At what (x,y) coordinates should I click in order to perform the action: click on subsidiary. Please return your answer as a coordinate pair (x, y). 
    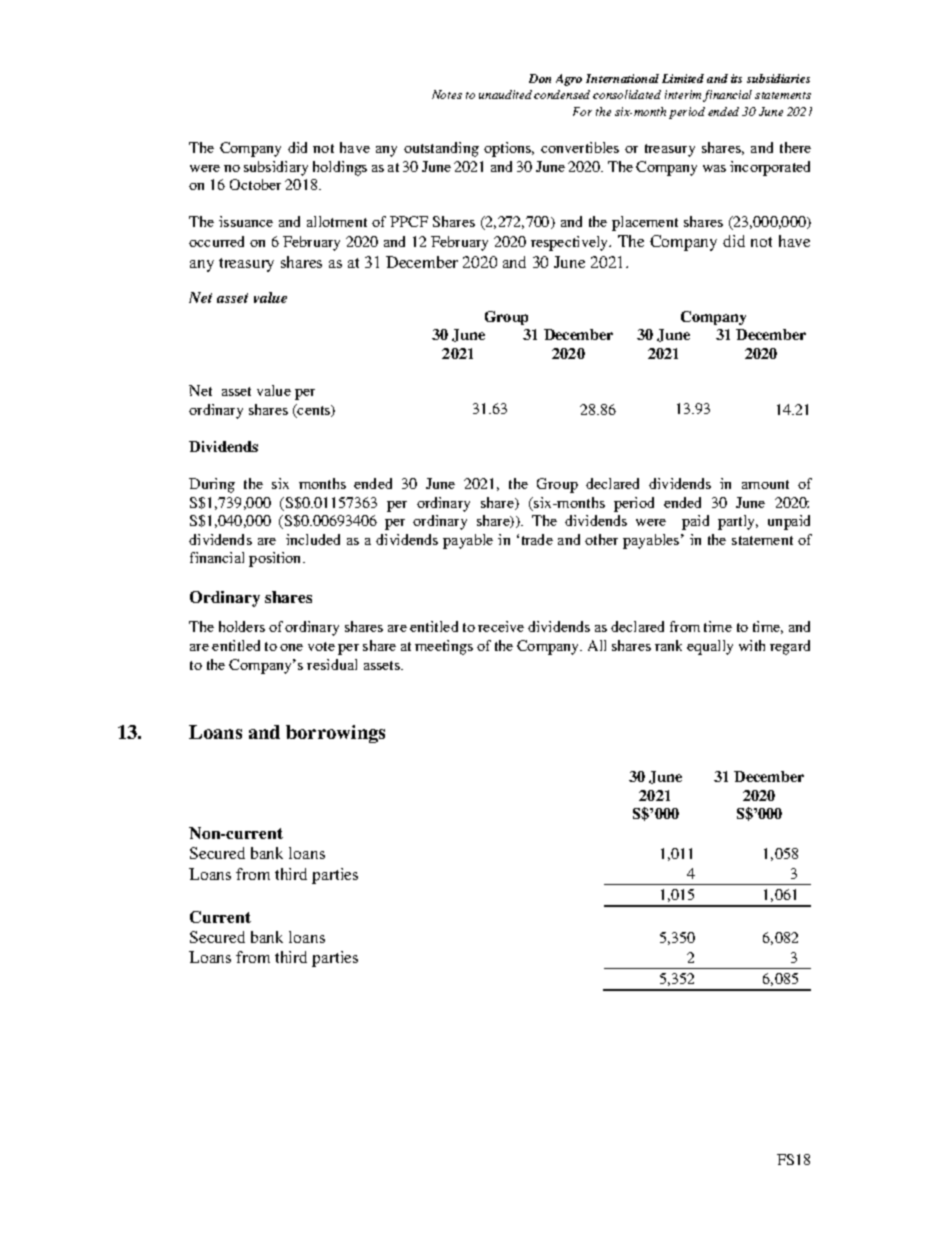
    Looking at the image, I should click on (276, 168).
